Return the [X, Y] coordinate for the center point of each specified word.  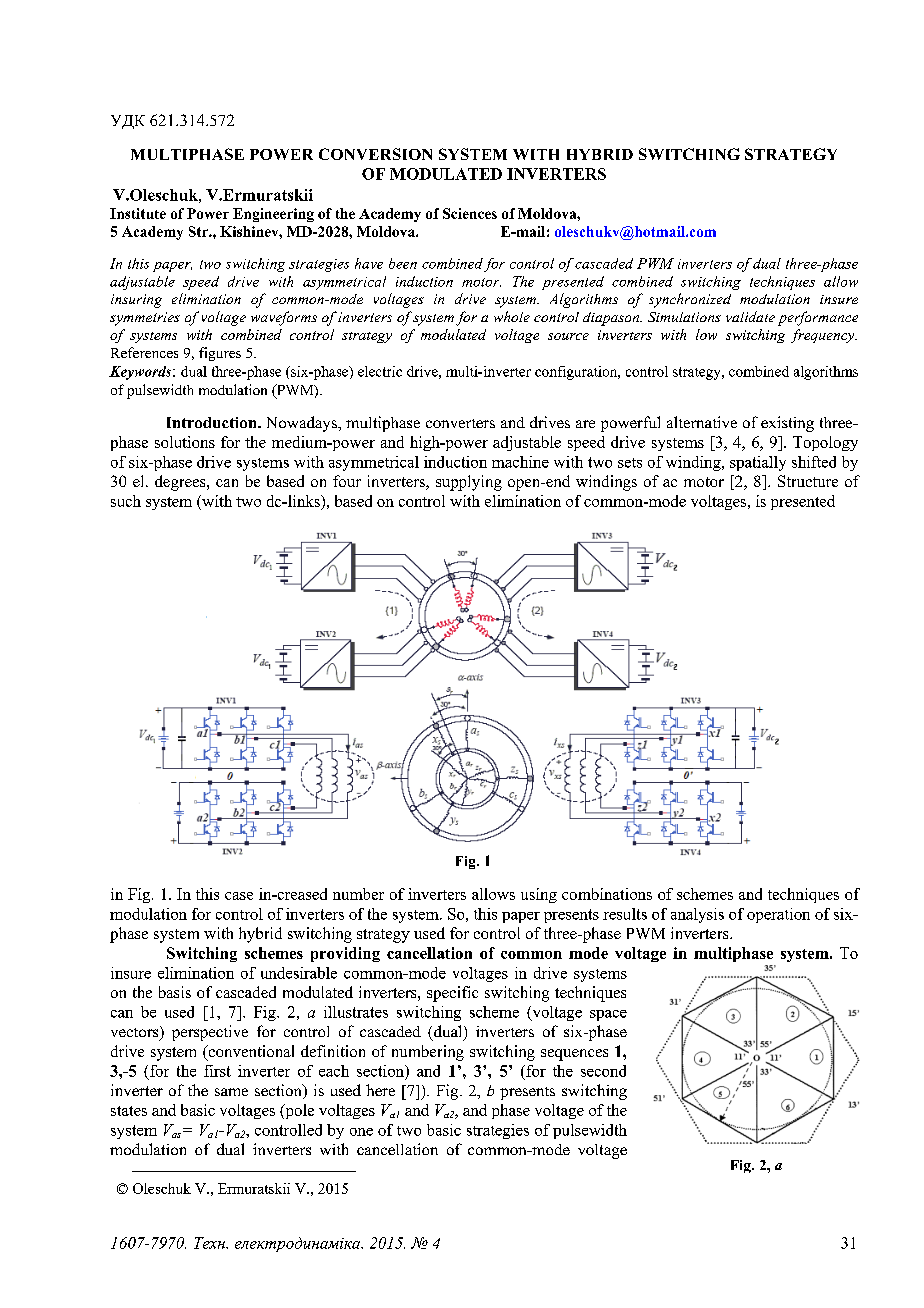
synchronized [690, 300]
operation [778, 915]
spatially [758, 463]
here [380, 1090]
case [239, 896]
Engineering [273, 215]
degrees [181, 483]
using [539, 895]
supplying [469, 483]
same [231, 1092]
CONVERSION [375, 154]
